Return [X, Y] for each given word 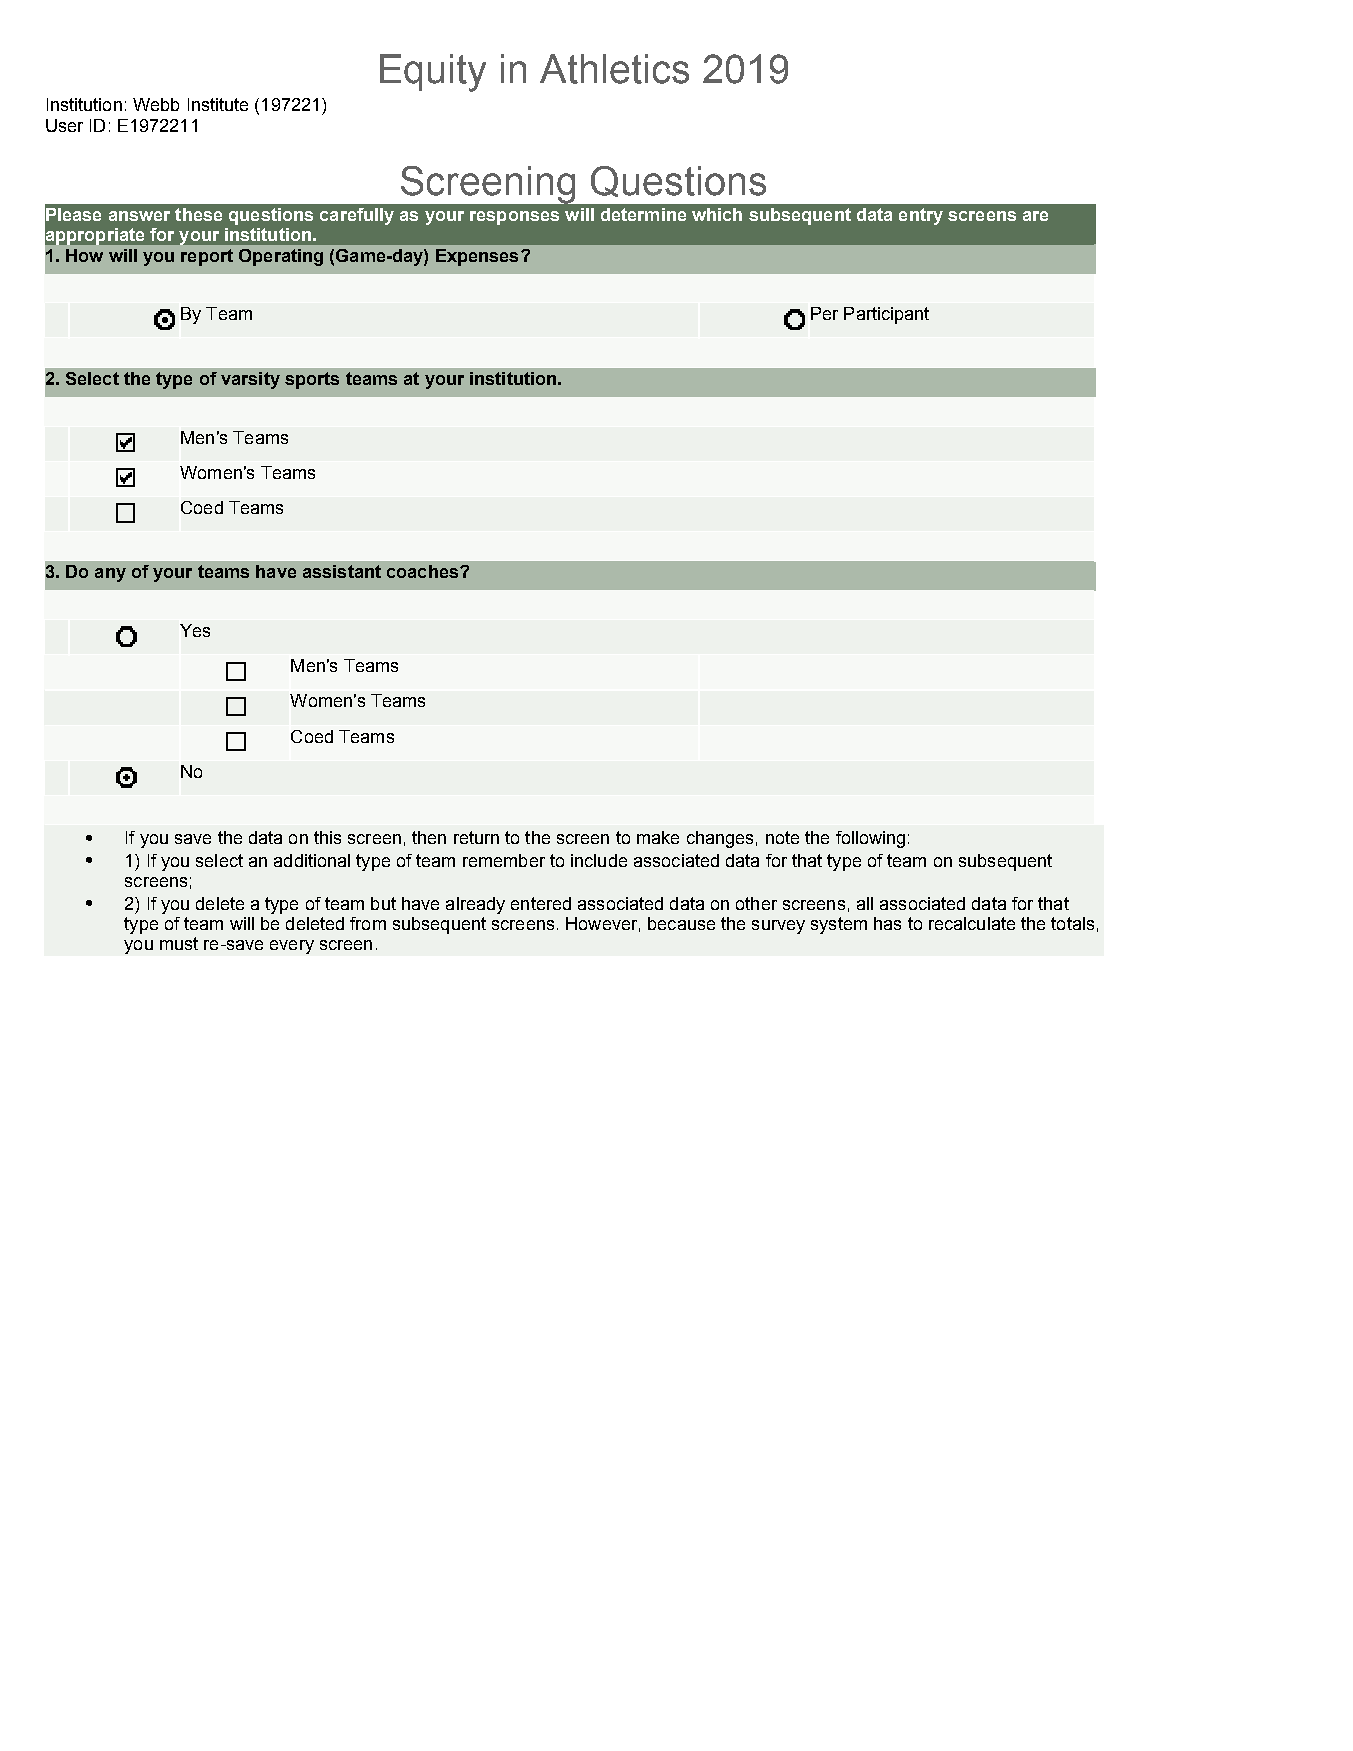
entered [541, 903]
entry [921, 216]
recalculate [972, 923]
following [870, 839]
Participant [886, 315]
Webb [156, 104]
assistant [342, 571]
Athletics [614, 69]
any [110, 575]
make [658, 837]
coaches [424, 571]
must [179, 943]
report [207, 257]
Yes [195, 630]
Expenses [477, 257]
